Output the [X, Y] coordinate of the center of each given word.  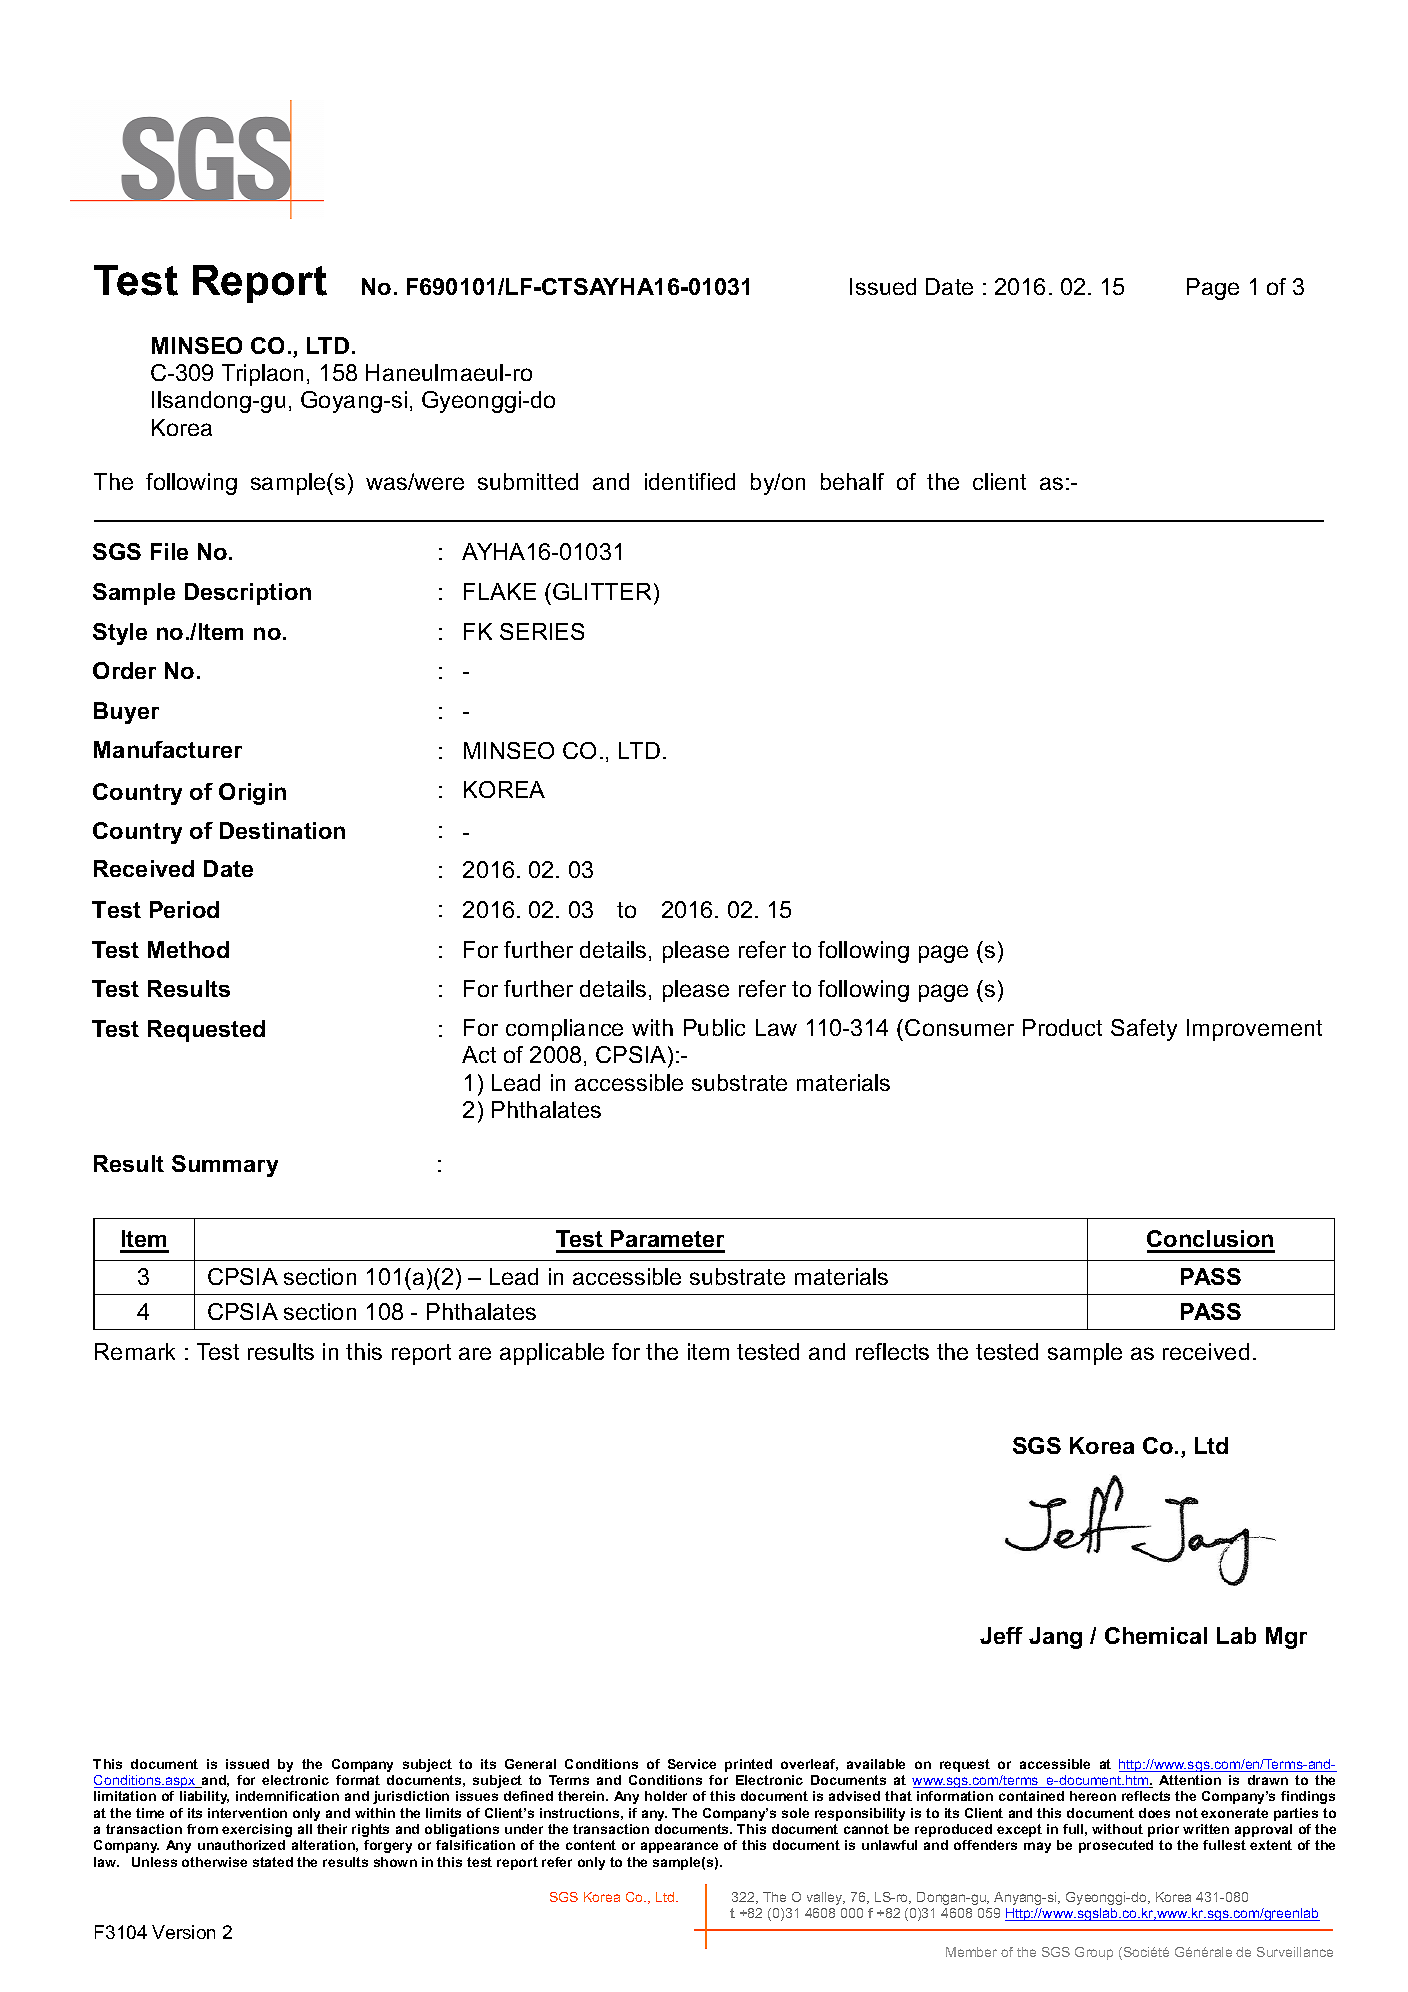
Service [692, 1764]
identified [690, 481]
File [169, 551]
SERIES [542, 631]
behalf [852, 481]
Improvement [1254, 1030]
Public [714, 1027]
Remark [135, 1351]
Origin [252, 794]
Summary [225, 1166]
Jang [1055, 1638]
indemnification [287, 1796]
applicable [552, 1354]
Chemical [1156, 1635]
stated [273, 1862]
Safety [1144, 1030]
